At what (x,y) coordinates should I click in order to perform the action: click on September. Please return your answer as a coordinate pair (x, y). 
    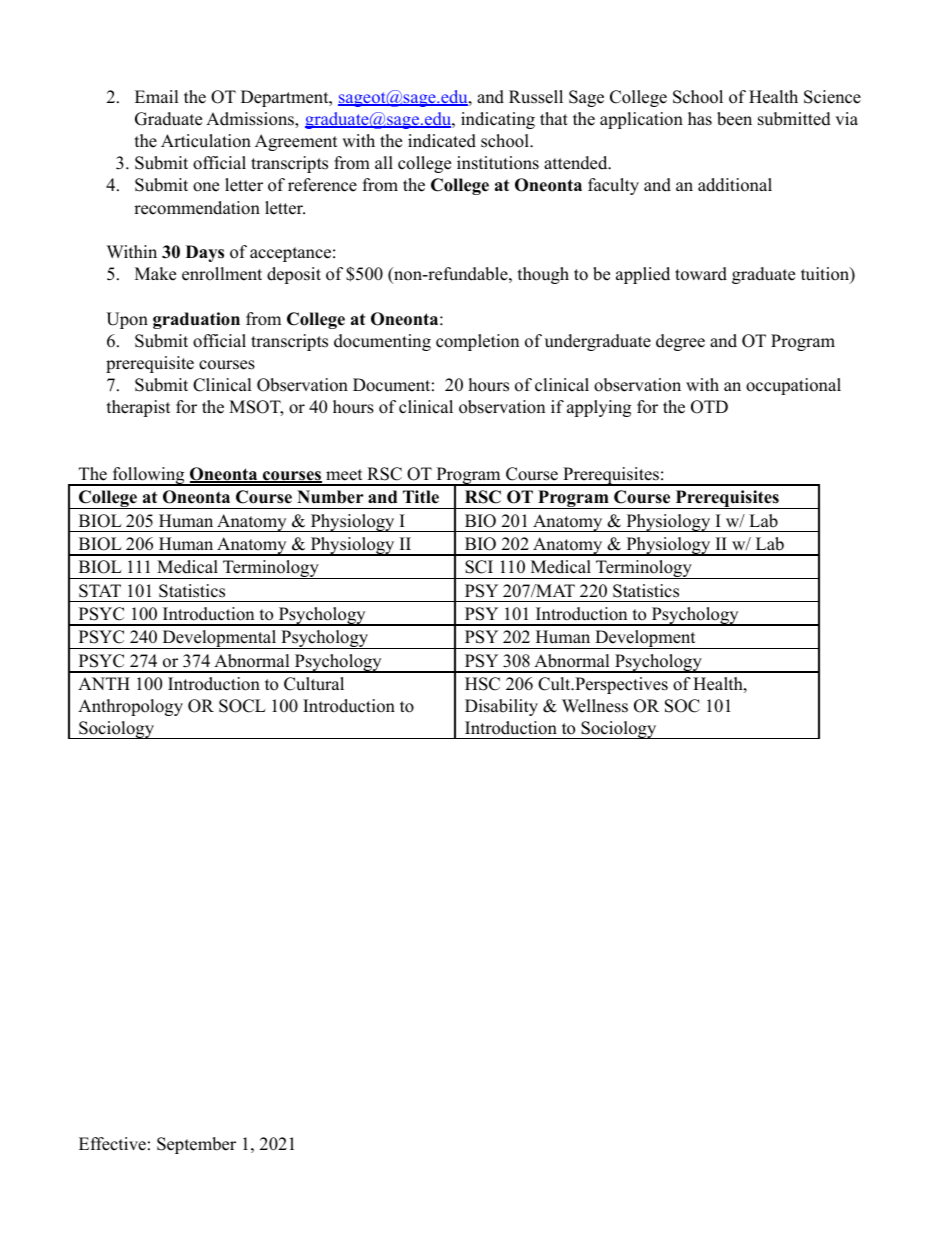
    Looking at the image, I should click on (196, 1145).
